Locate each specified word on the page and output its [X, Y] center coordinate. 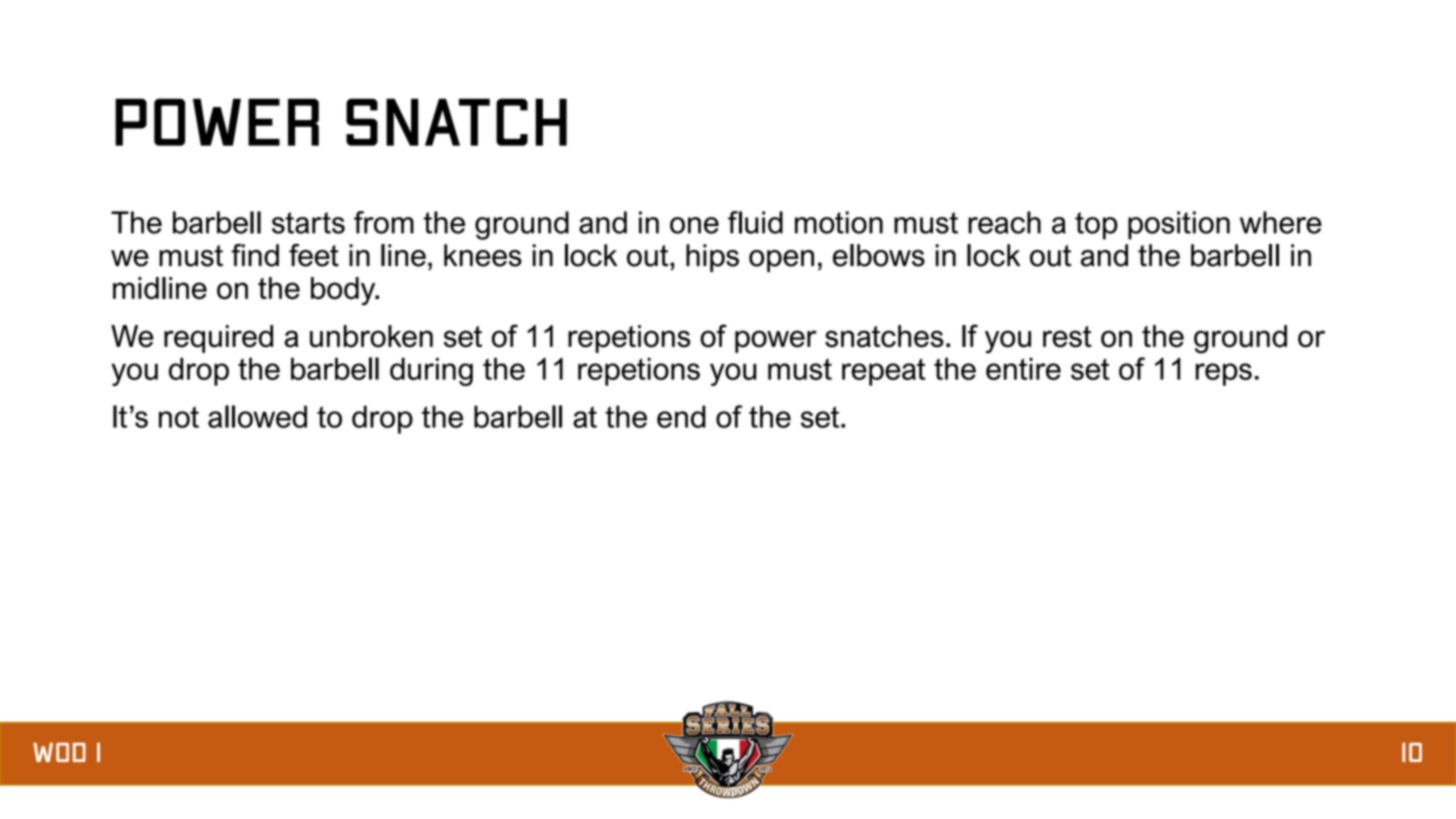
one [694, 225]
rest [1067, 337]
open [781, 261]
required [218, 339]
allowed [257, 416]
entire [1023, 369]
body [344, 291]
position [1179, 225]
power [776, 341]
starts [308, 223]
